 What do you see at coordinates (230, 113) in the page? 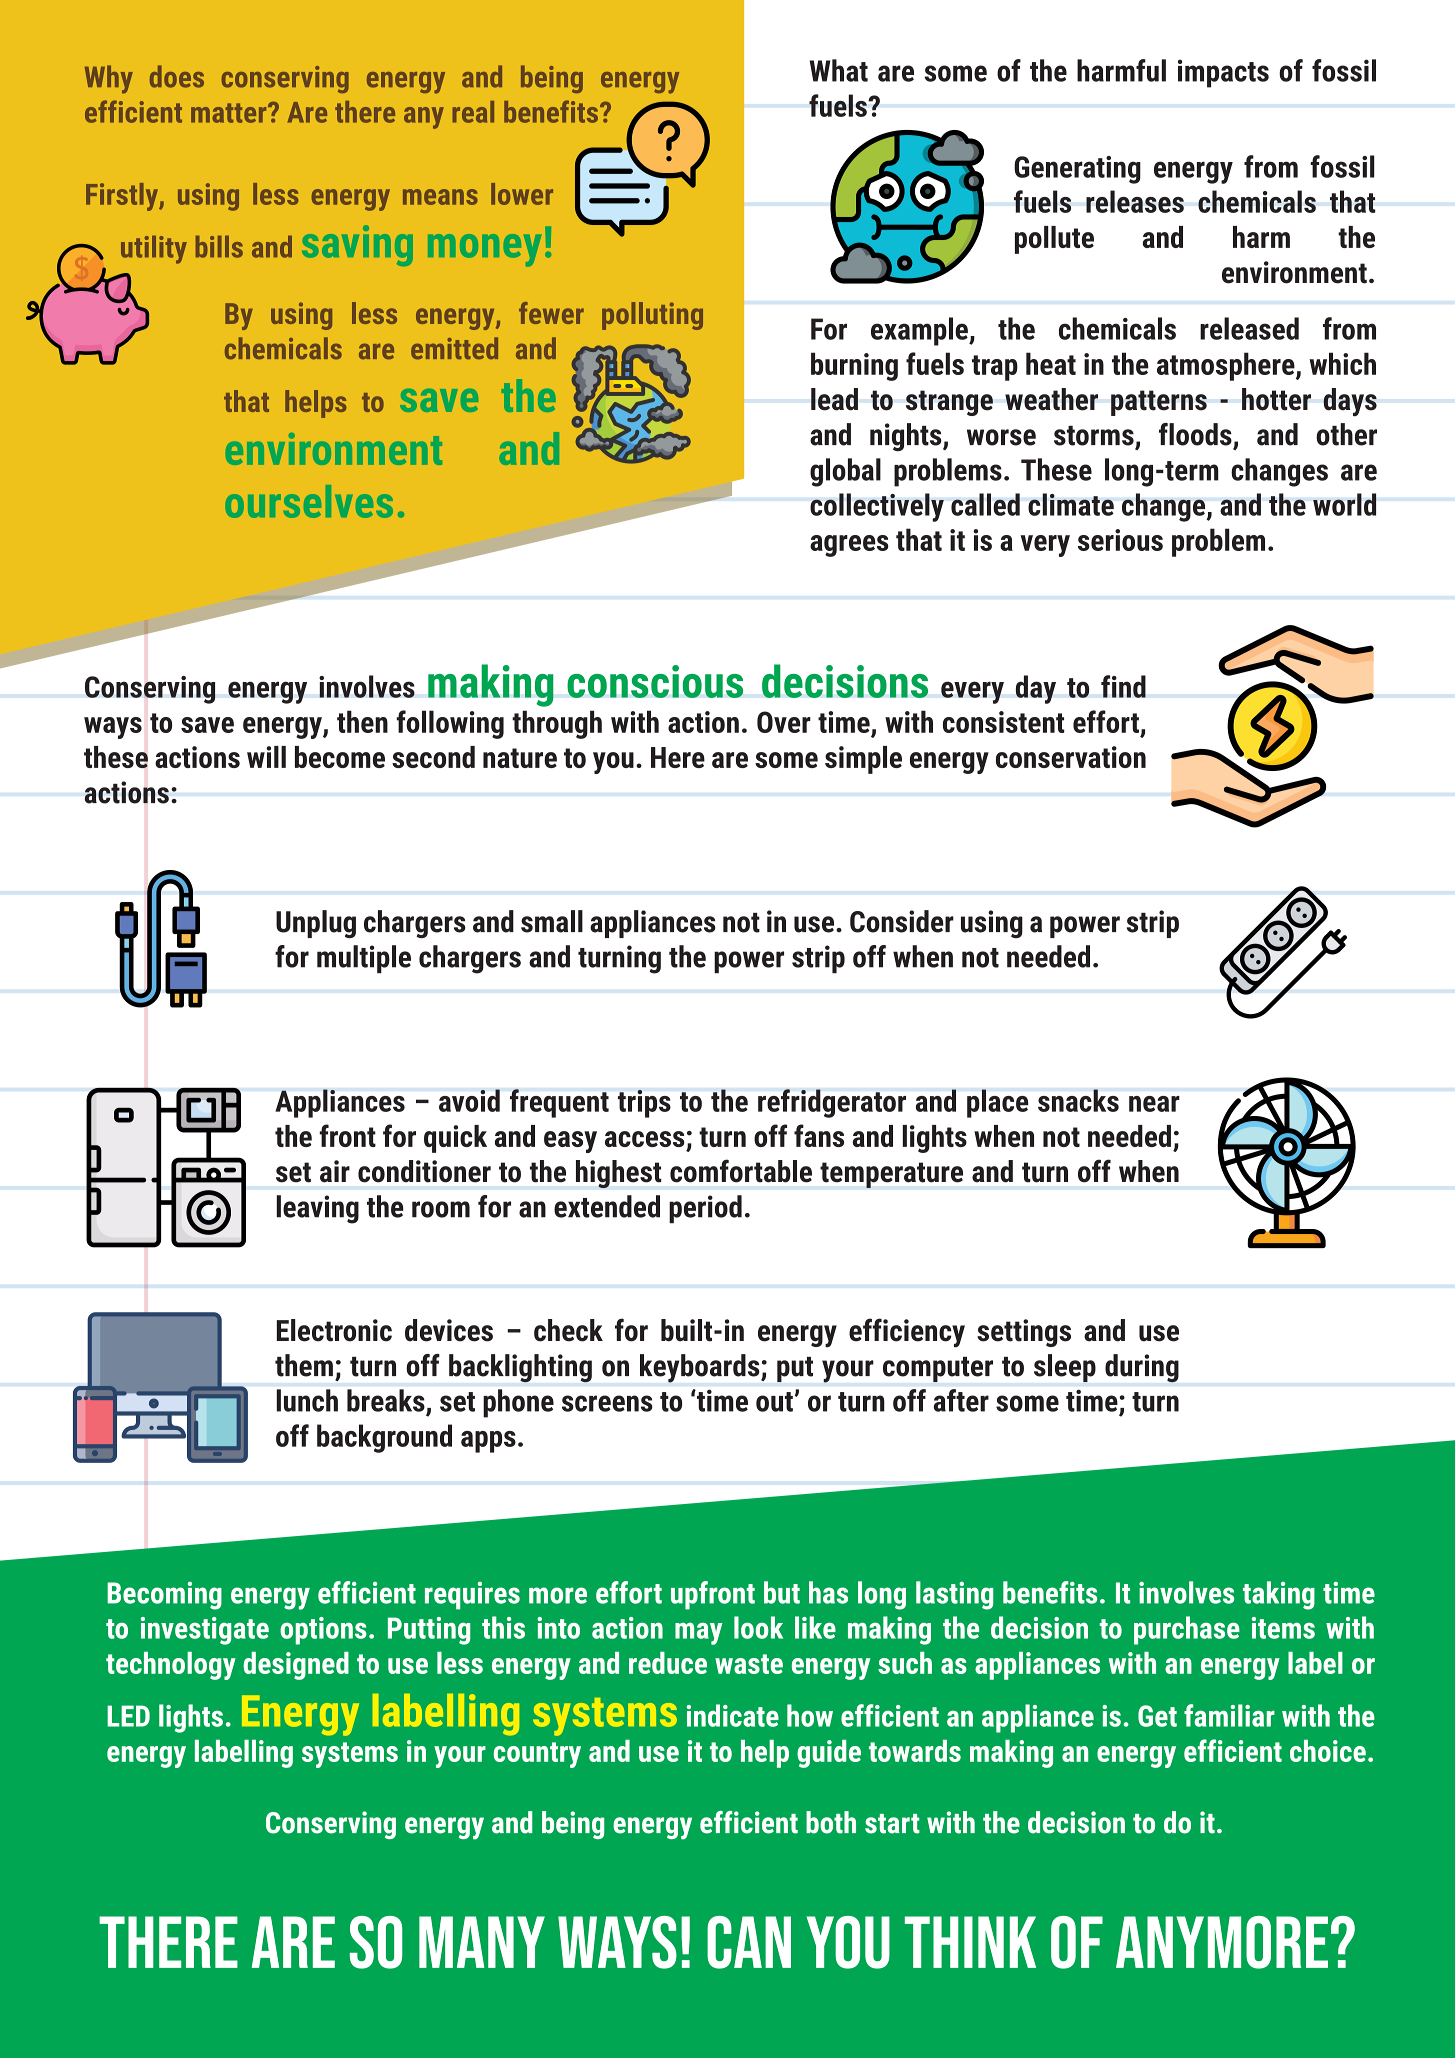
I see `matter` at bounding box center [230, 113].
